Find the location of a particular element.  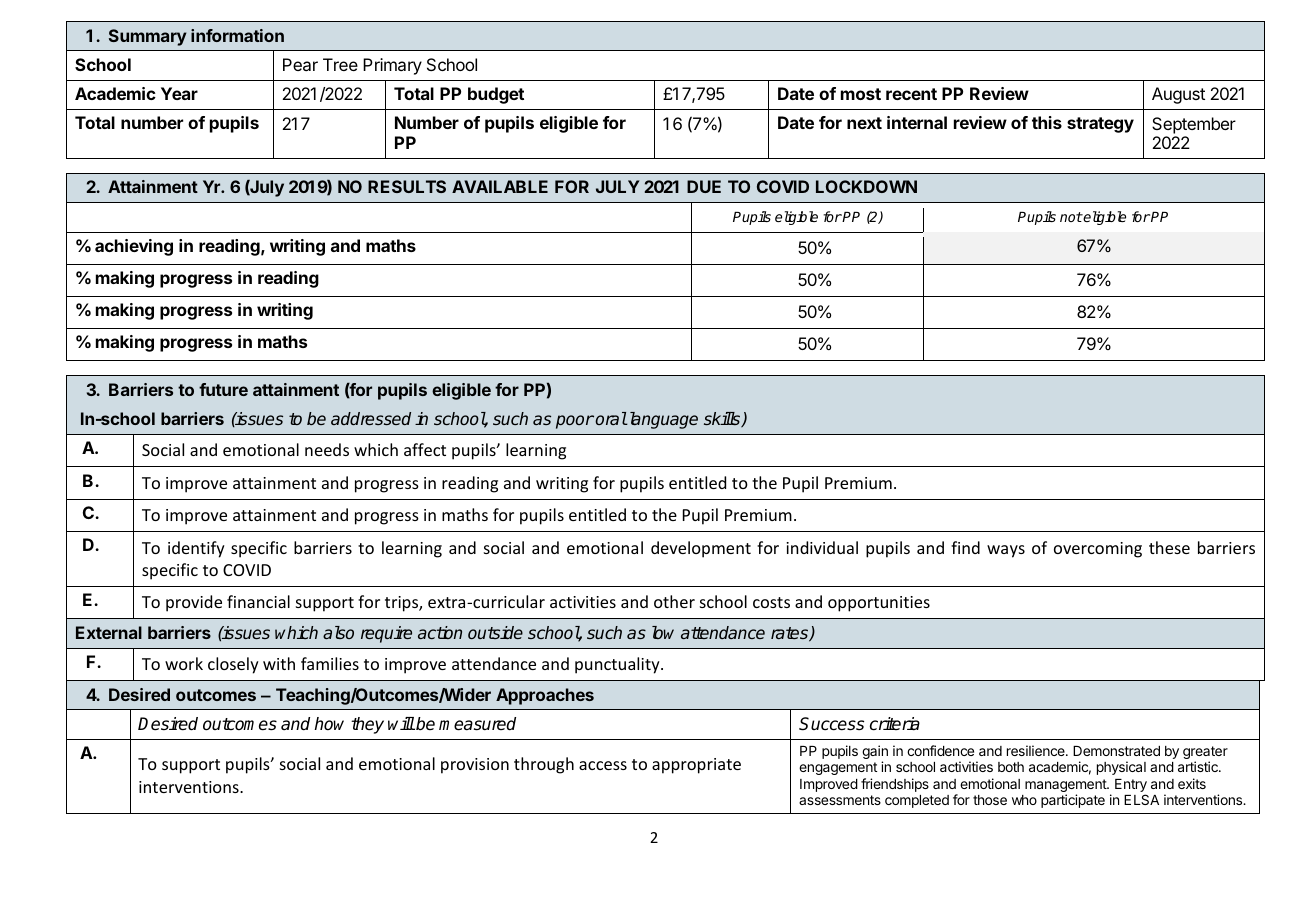

Pear is located at coordinates (300, 64).
